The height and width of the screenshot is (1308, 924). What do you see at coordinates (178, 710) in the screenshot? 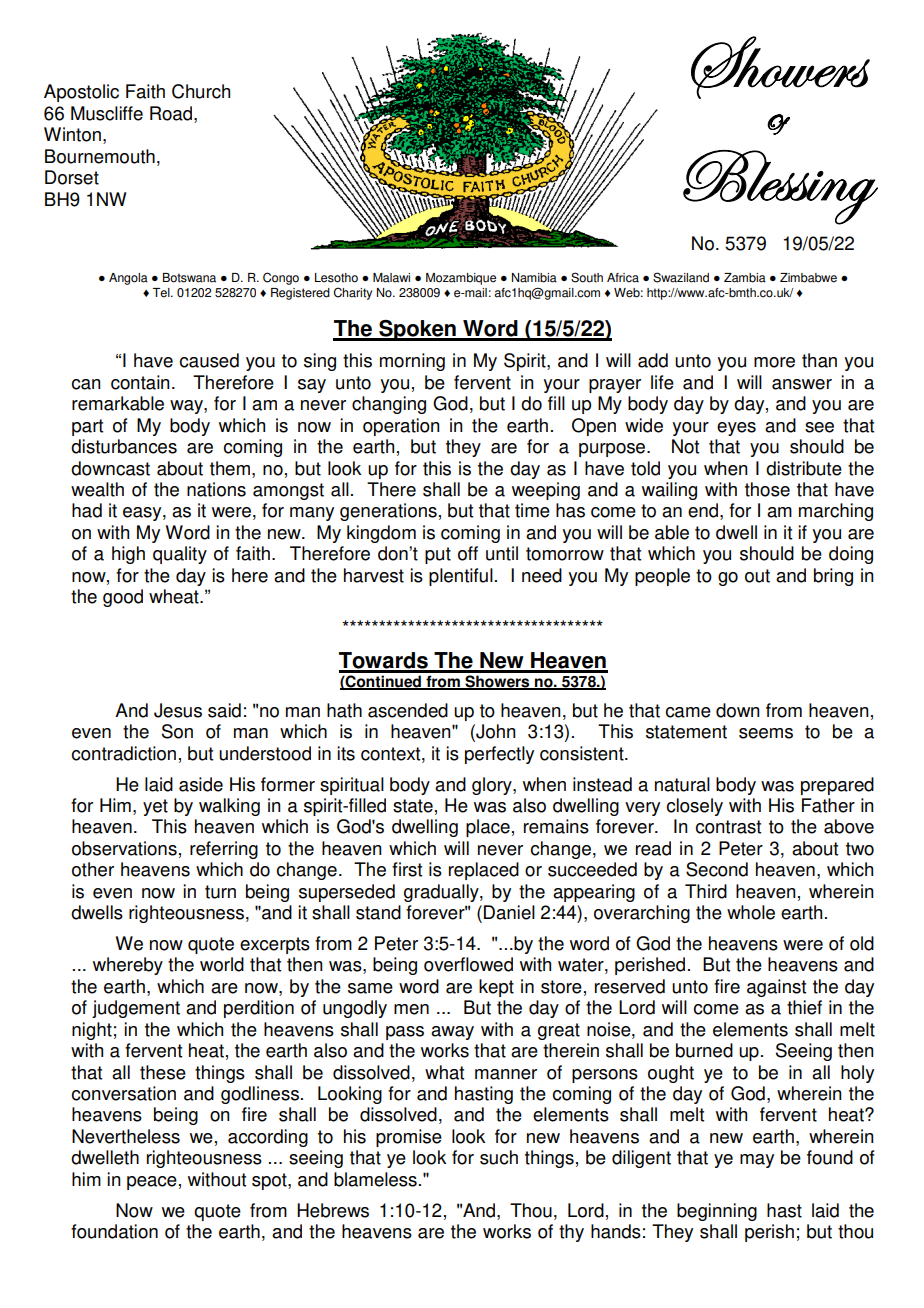
I see `Jesus` at bounding box center [178, 710].
